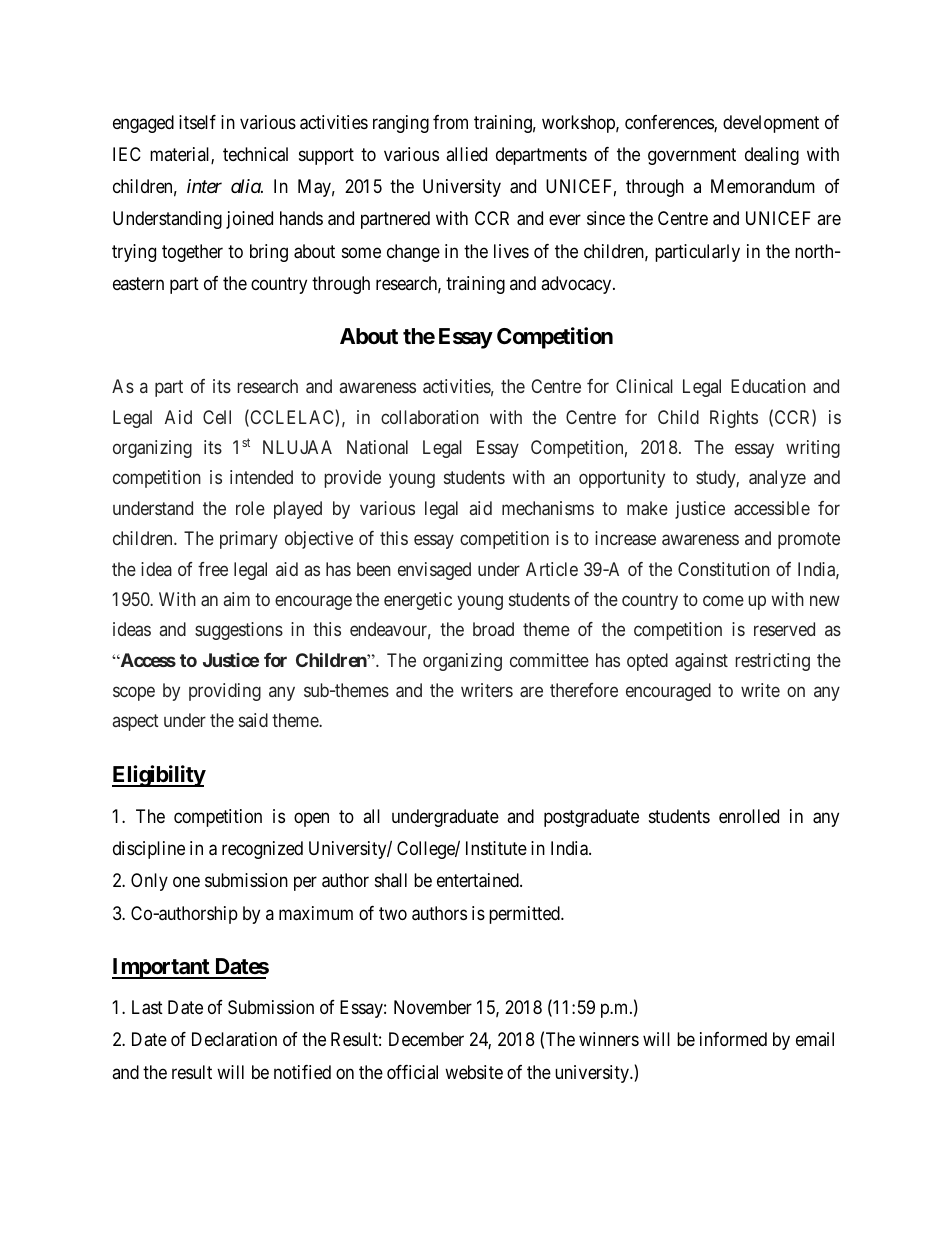 This screenshot has height=1233, width=952. Describe the element at coordinates (749, 816) in the screenshot. I see `enrolled` at that location.
